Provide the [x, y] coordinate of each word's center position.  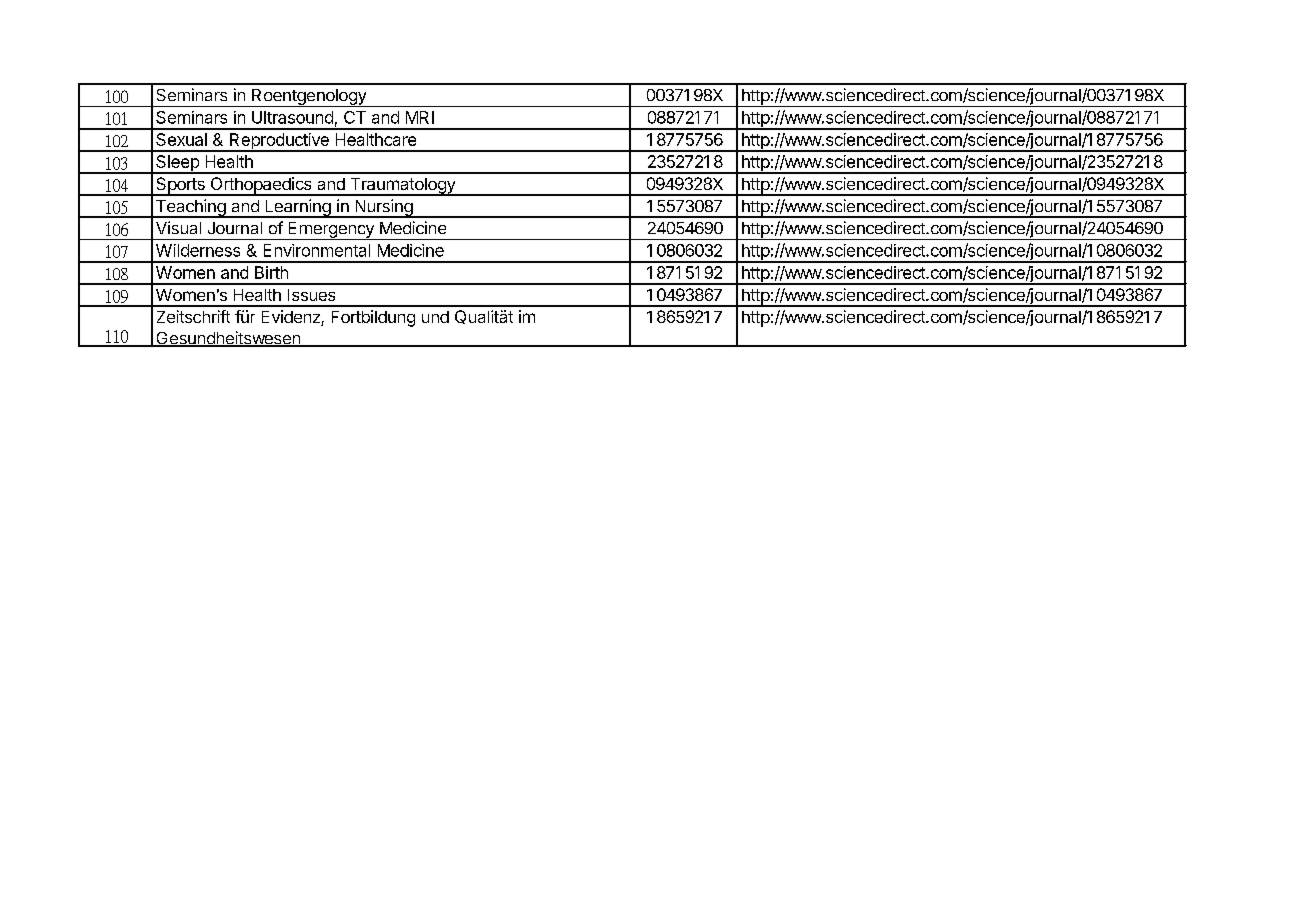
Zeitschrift [193, 316]
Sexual [181, 139]
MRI [420, 117]
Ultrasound [292, 117]
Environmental [317, 250]
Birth [271, 272]
